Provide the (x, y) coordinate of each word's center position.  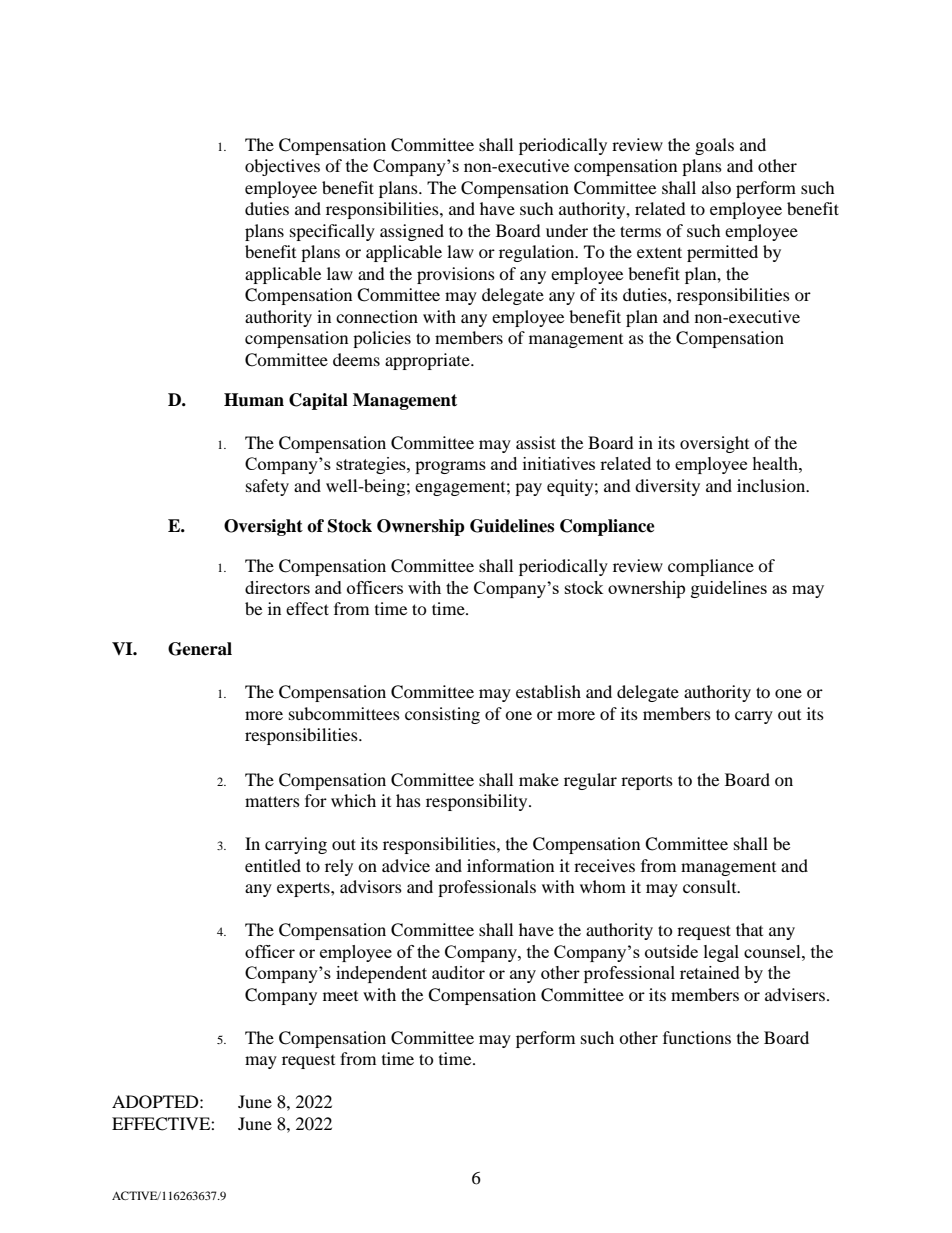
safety (267, 487)
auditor (458, 972)
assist (536, 442)
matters (272, 801)
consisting (442, 715)
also (716, 187)
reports (647, 782)
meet (340, 996)
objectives (282, 167)
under (567, 230)
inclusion (772, 485)
